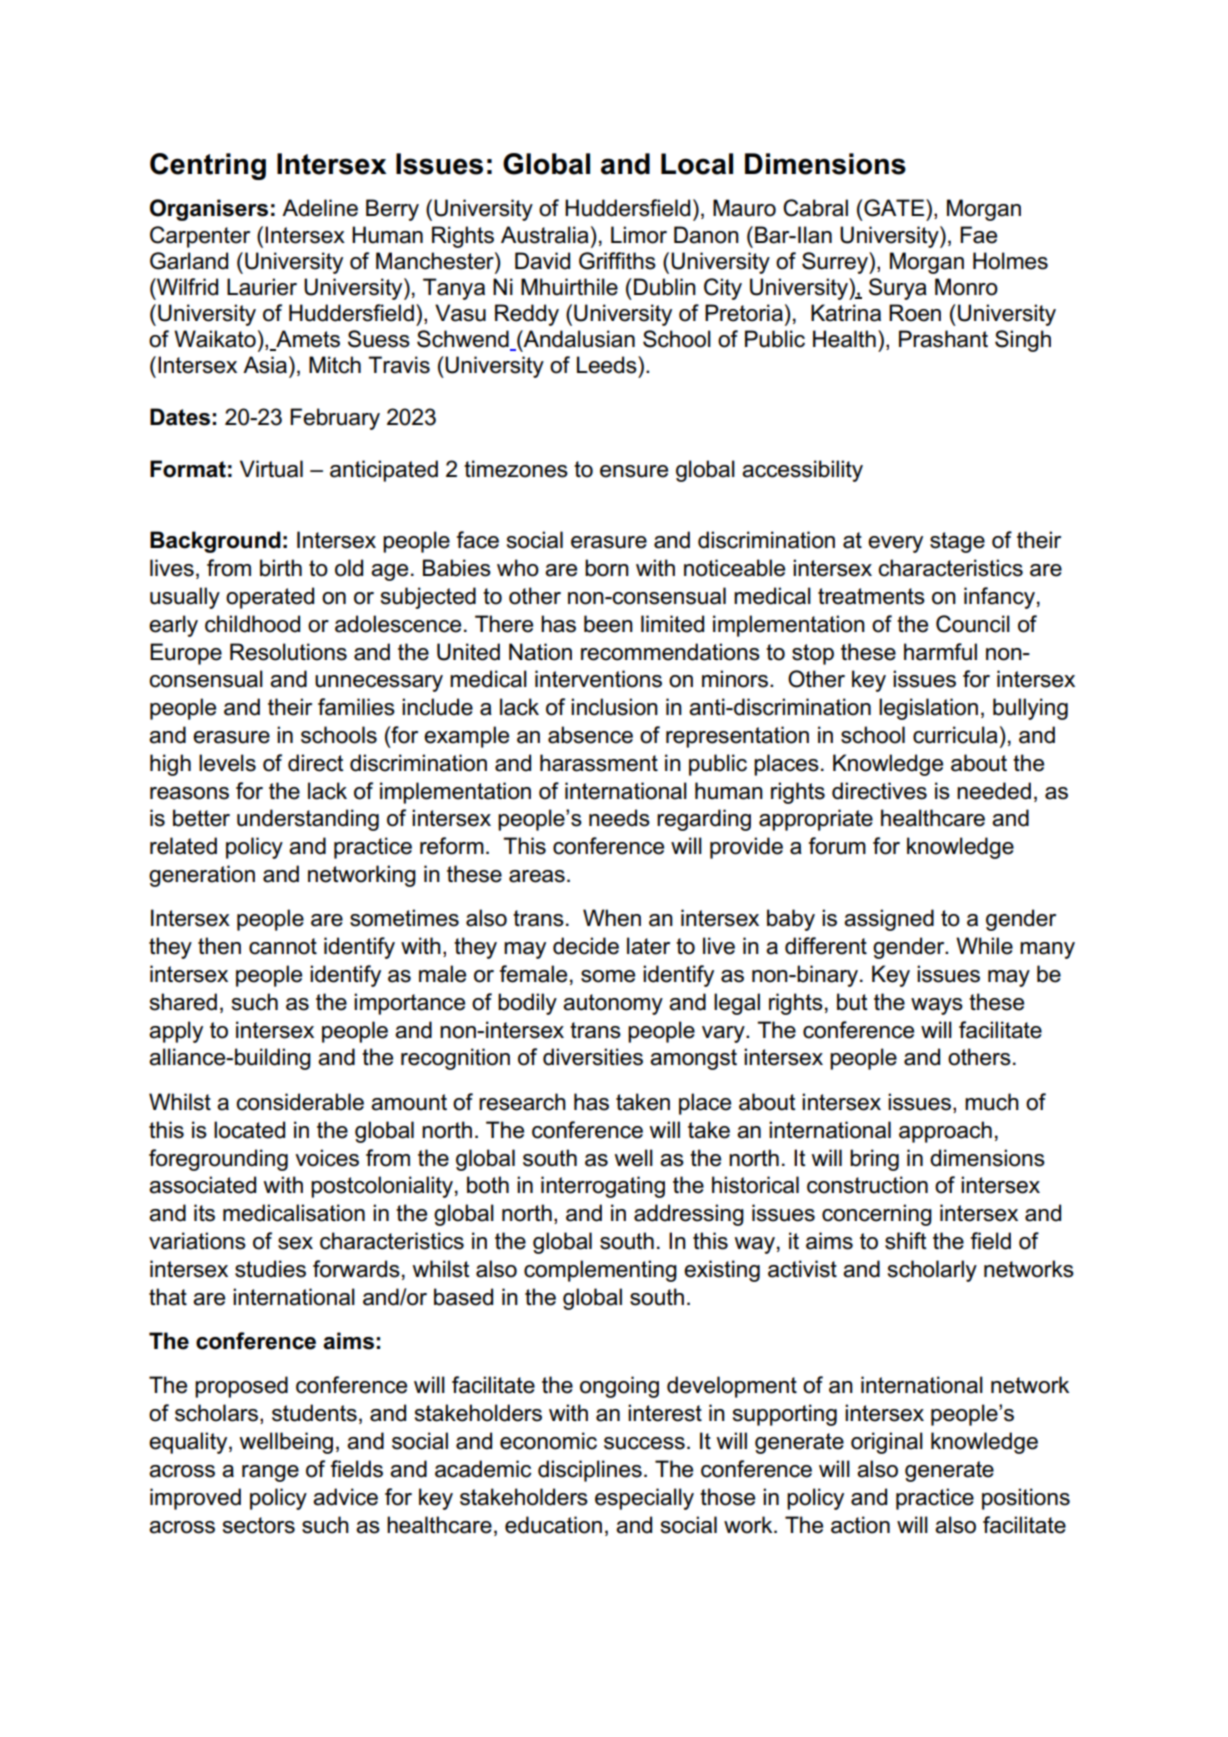 Image resolution: width=1228 pixels, height=1737 pixels. I want to click on birth, so click(281, 568).
